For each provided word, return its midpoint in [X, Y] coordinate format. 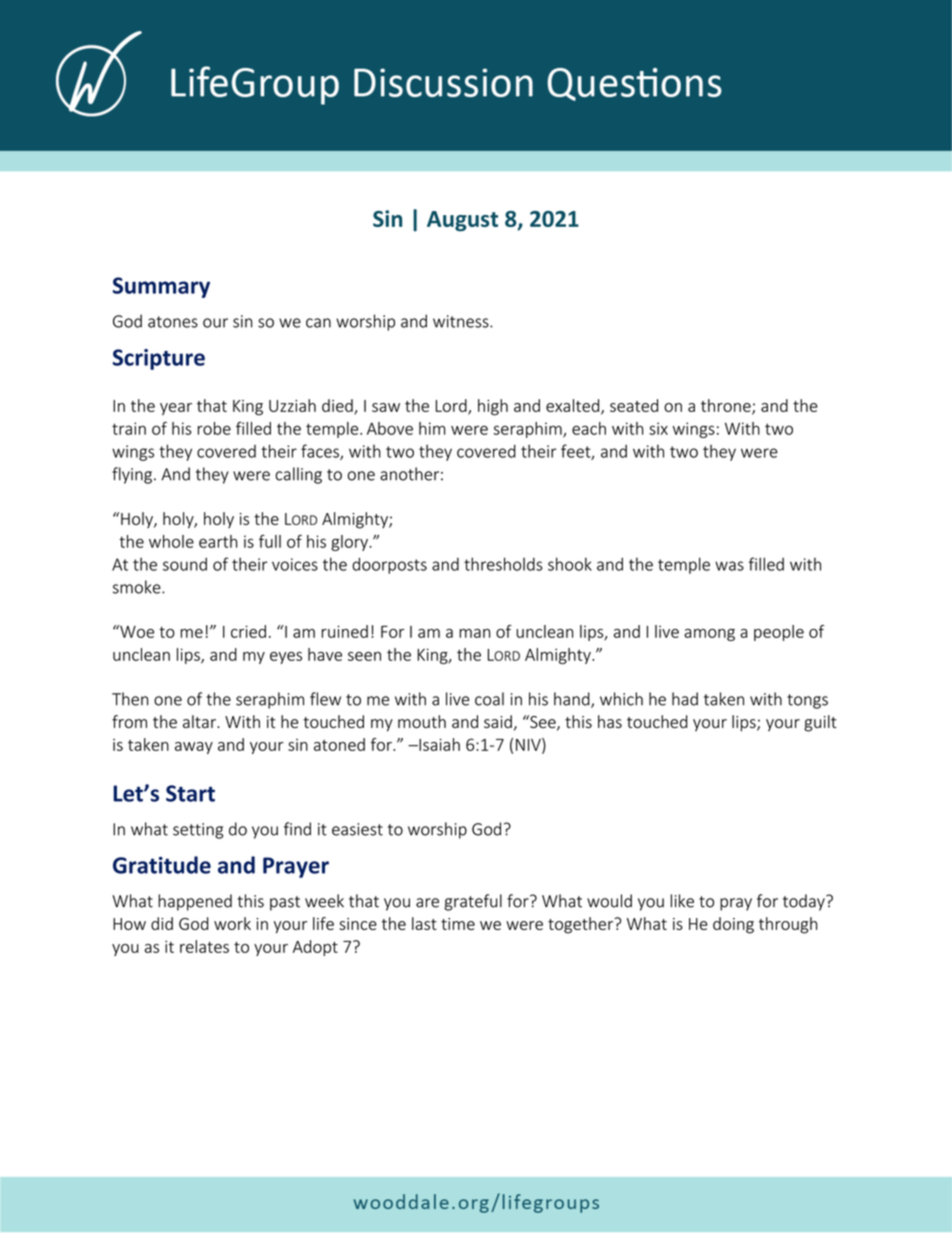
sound [185, 564]
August [462, 221]
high [493, 407]
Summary [161, 287]
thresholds [503, 564]
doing [733, 925]
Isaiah [438, 744]
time [458, 924]
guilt [820, 723]
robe [214, 428]
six [658, 428]
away [194, 748]
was [729, 566]
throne [727, 406]
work [232, 923]
